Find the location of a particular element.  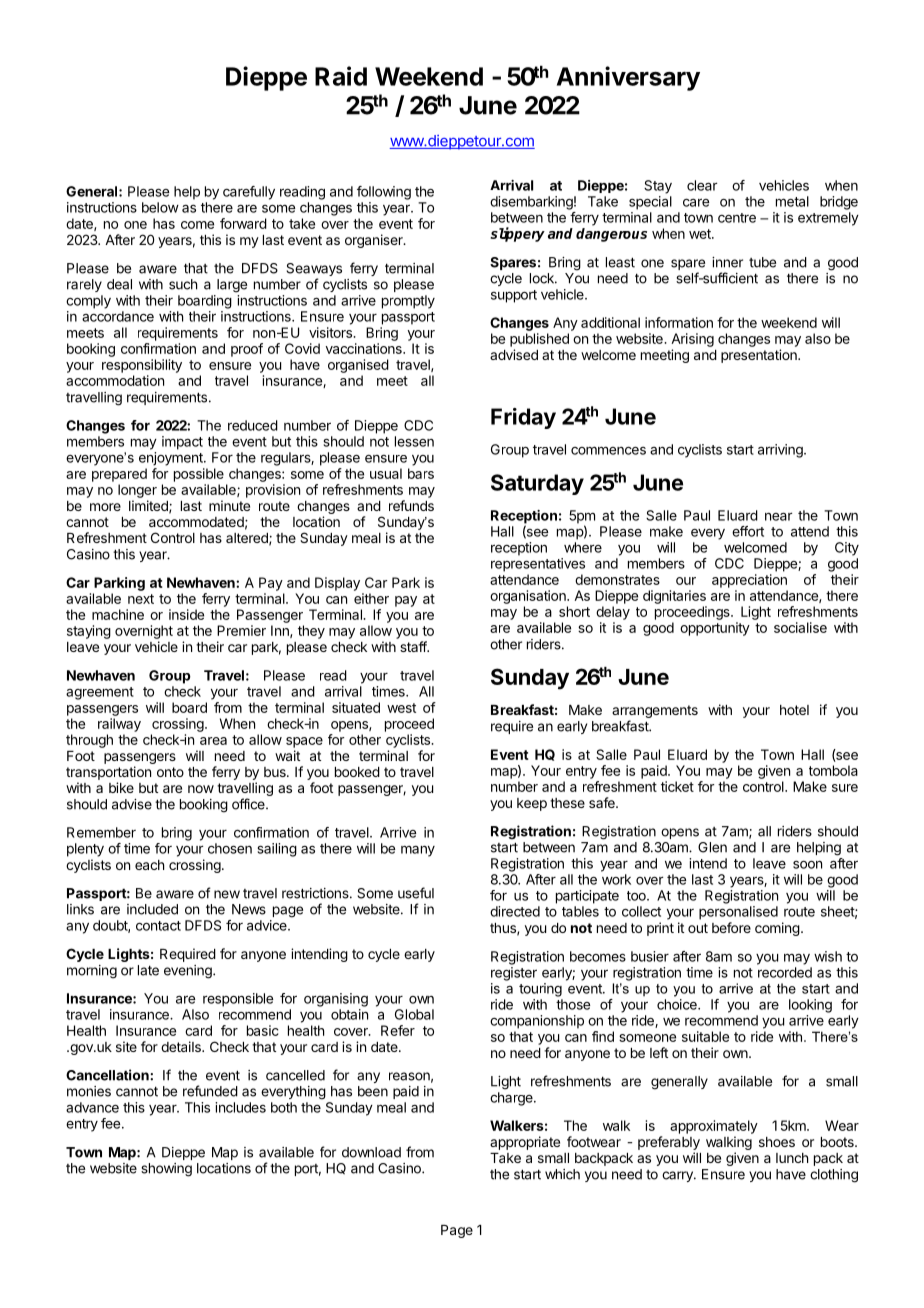

below is located at coordinates (160, 207).
